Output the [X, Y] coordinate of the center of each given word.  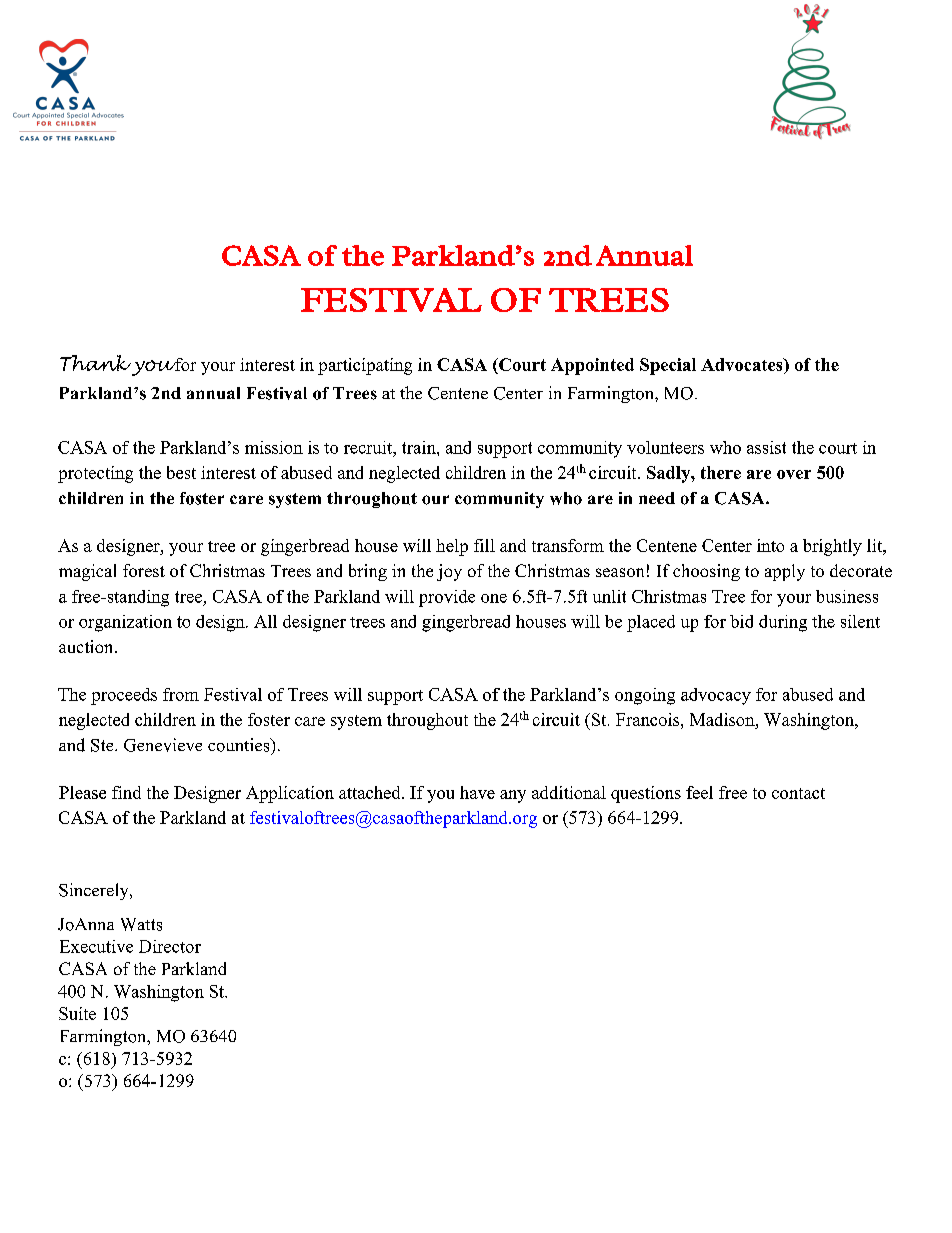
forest [144, 570]
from [181, 694]
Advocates [743, 366]
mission [274, 447]
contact [798, 793]
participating [365, 366]
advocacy [716, 696]
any [513, 796]
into [770, 545]
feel [699, 792]
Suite [77, 1013]
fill [484, 545]
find [126, 792]
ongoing [645, 696]
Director [170, 946]
